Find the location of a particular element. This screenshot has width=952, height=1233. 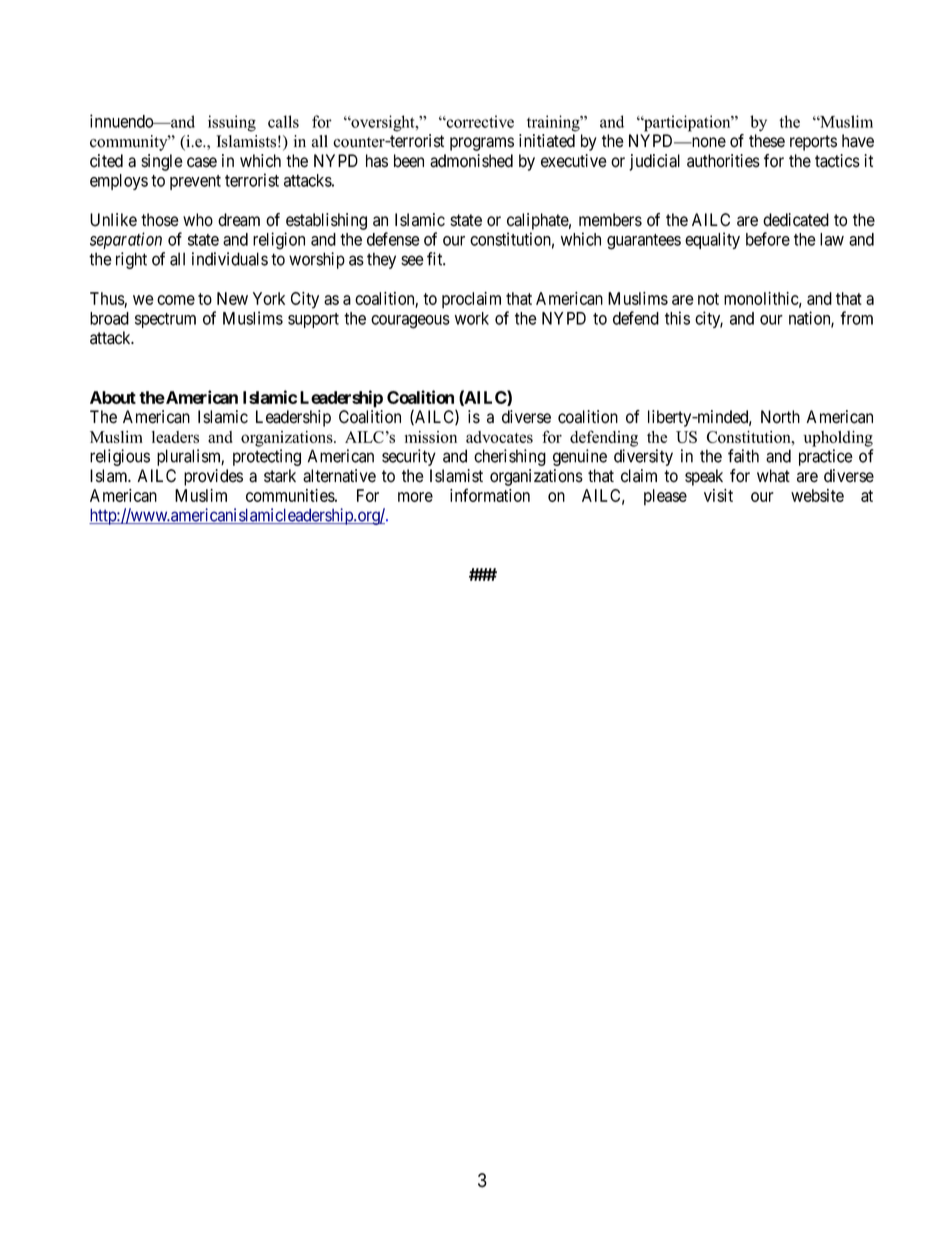

About is located at coordinates (113, 397).
